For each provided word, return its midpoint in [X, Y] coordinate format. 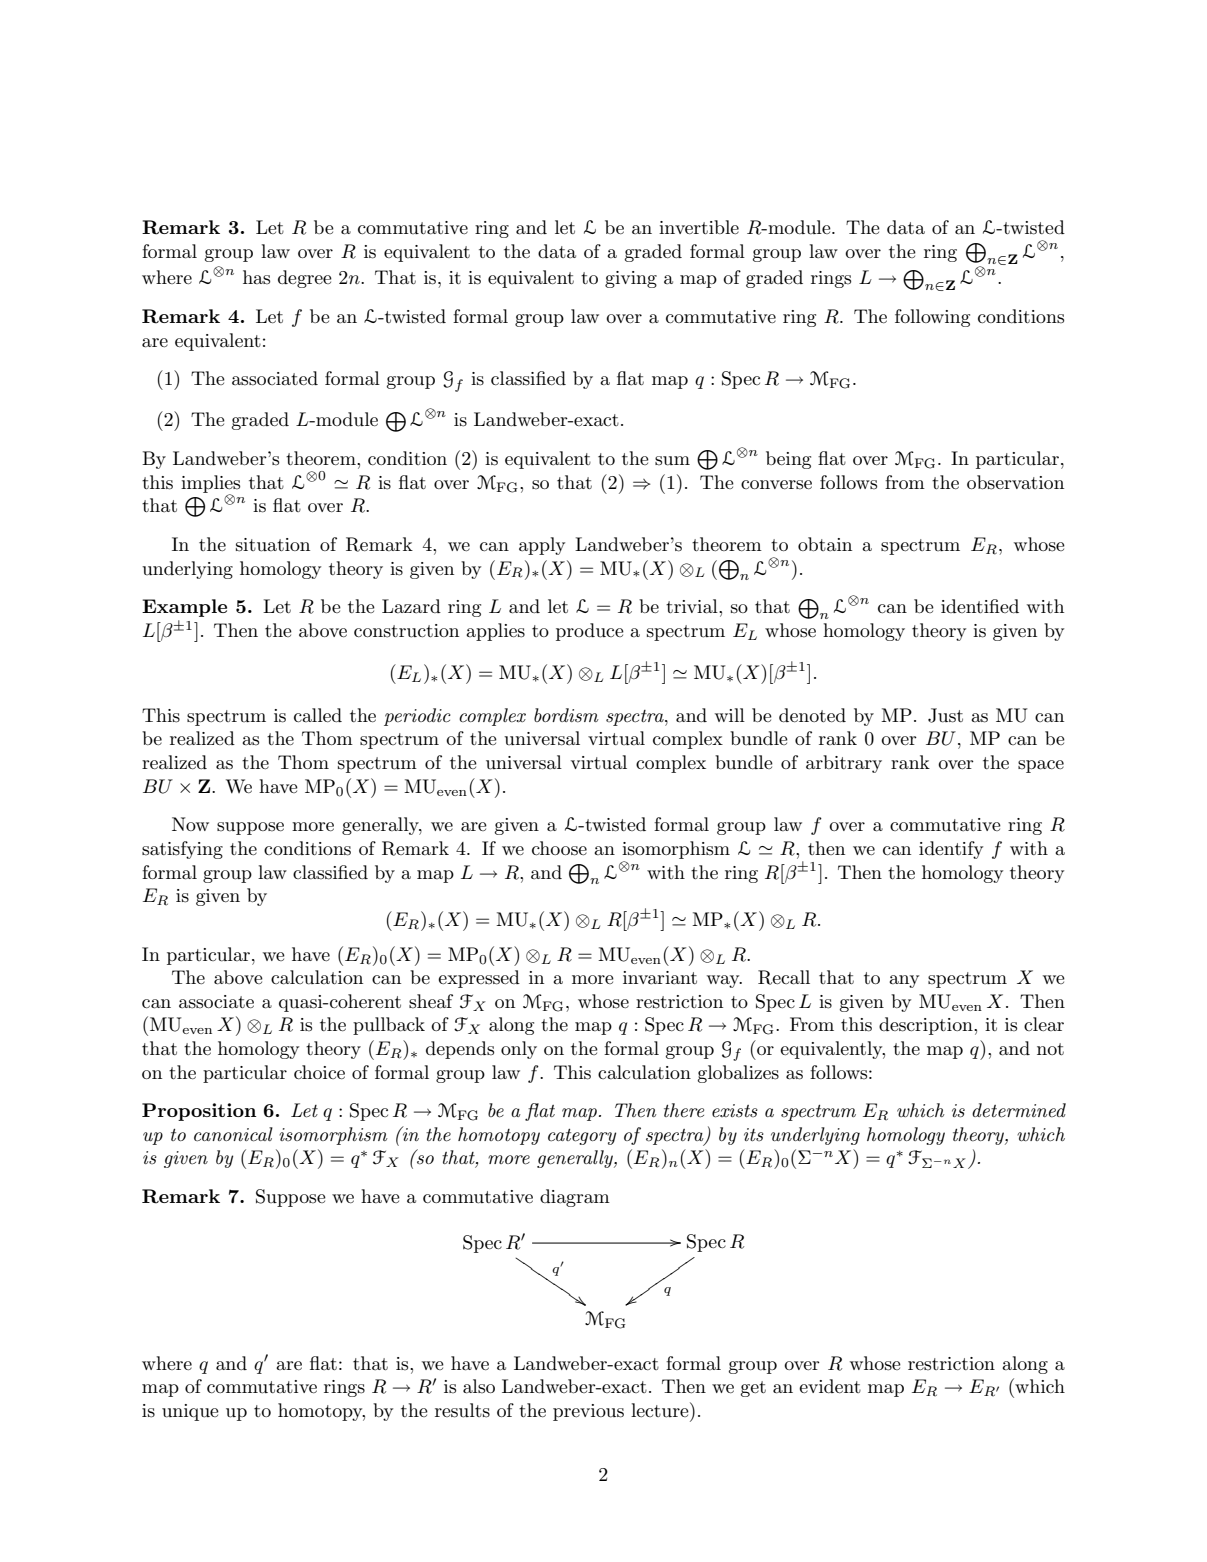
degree [305, 279]
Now [190, 824]
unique [190, 1412]
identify [951, 850]
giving [631, 279]
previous [588, 1412]
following [932, 318]
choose [559, 848]
